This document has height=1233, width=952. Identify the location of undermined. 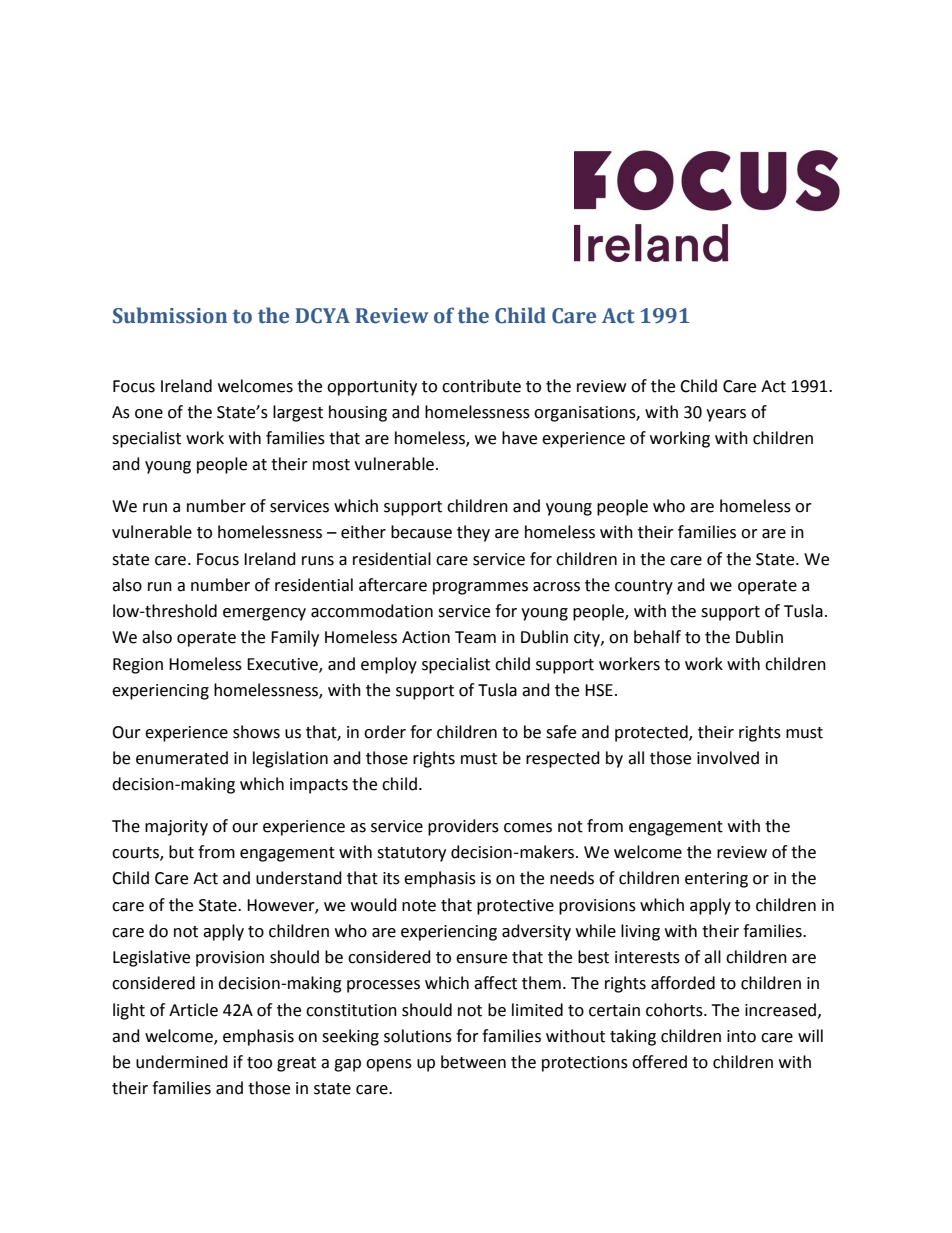
(182, 1062).
